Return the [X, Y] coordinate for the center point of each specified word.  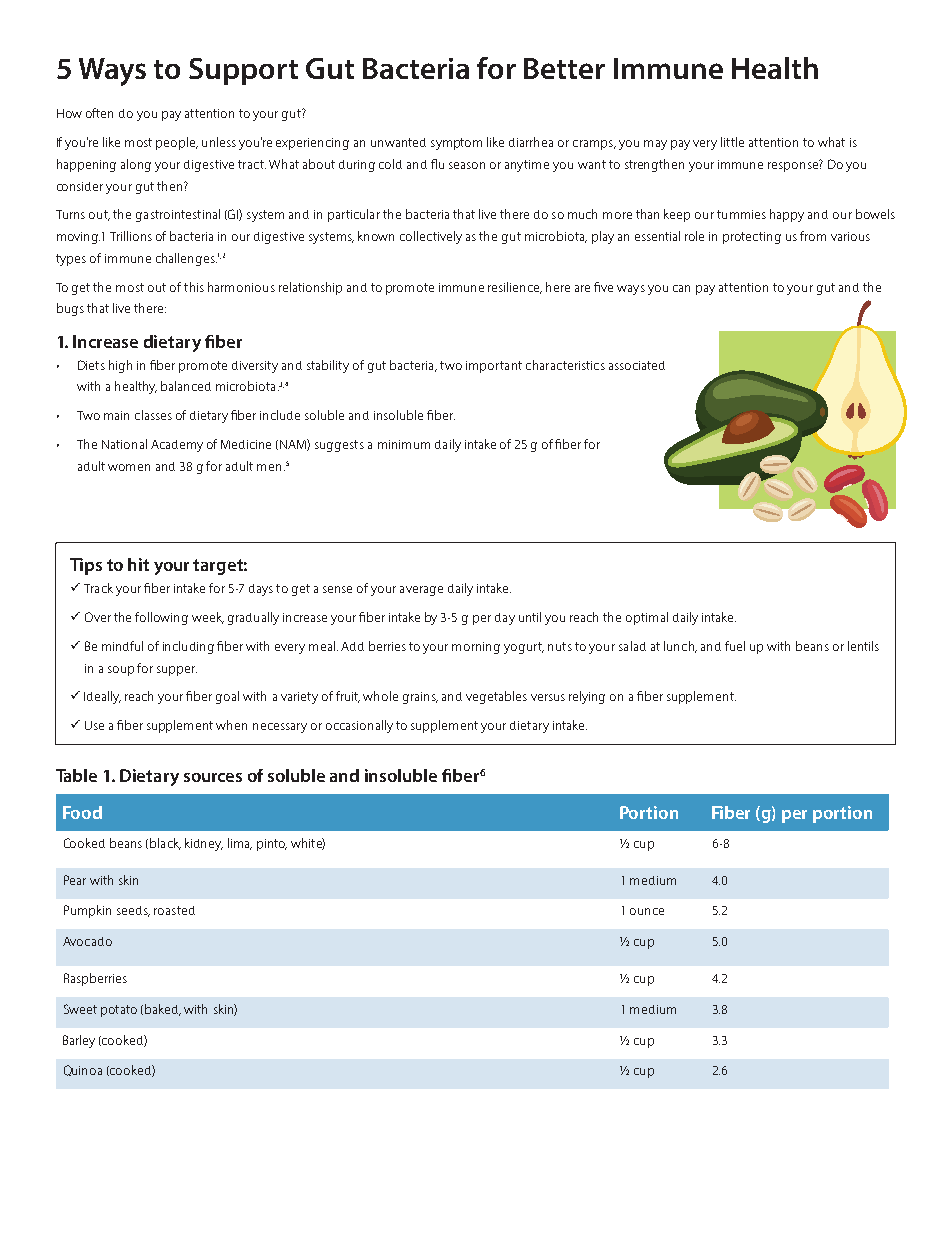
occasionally [359, 726]
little [732, 142]
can [681, 288]
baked [162, 1010]
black [165, 844]
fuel [735, 646]
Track [98, 588]
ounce [647, 911]
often [99, 113]
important [494, 367]
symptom [456, 144]
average [421, 591]
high [120, 366]
